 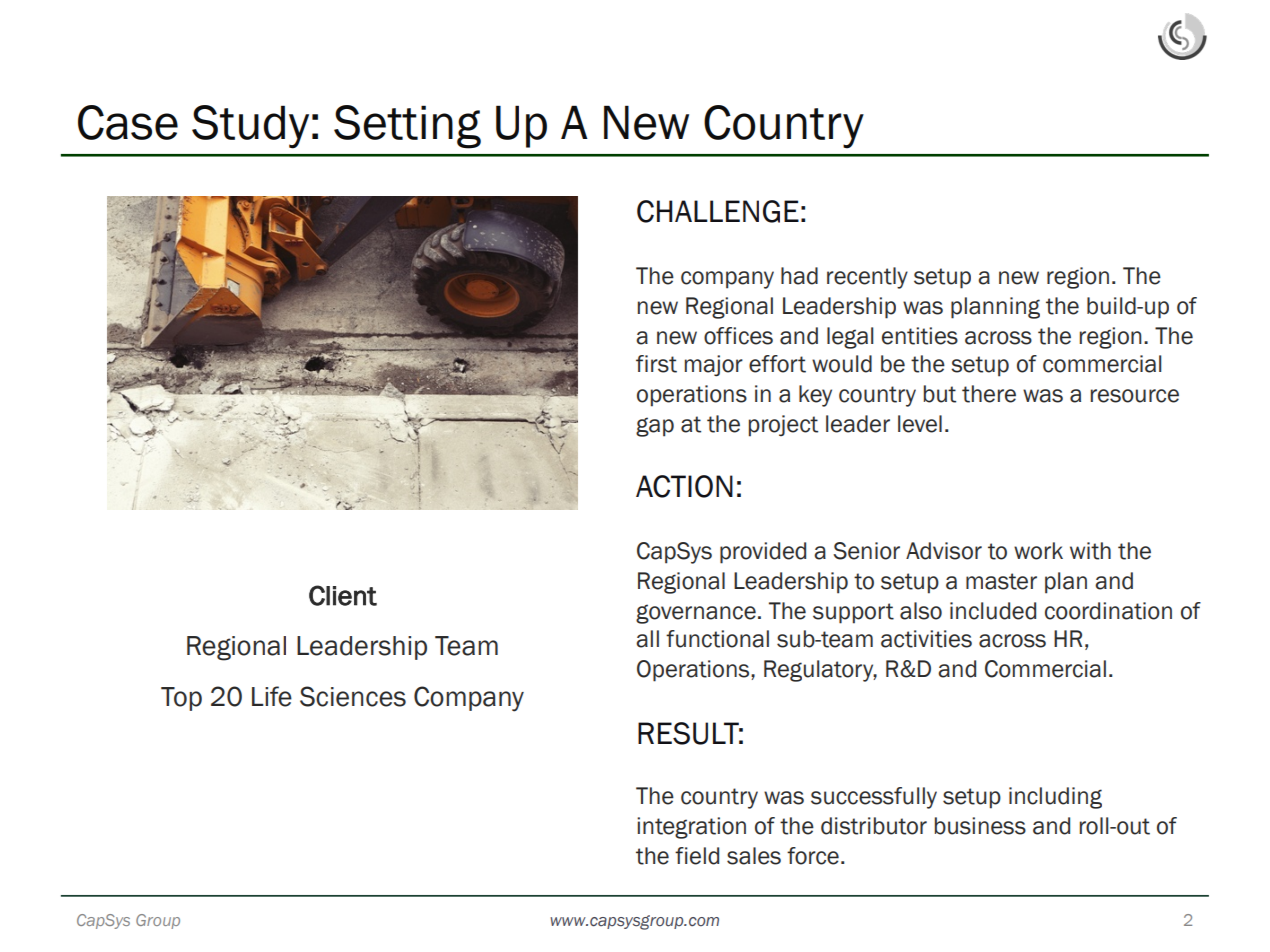 I want to click on major, so click(x=714, y=366).
